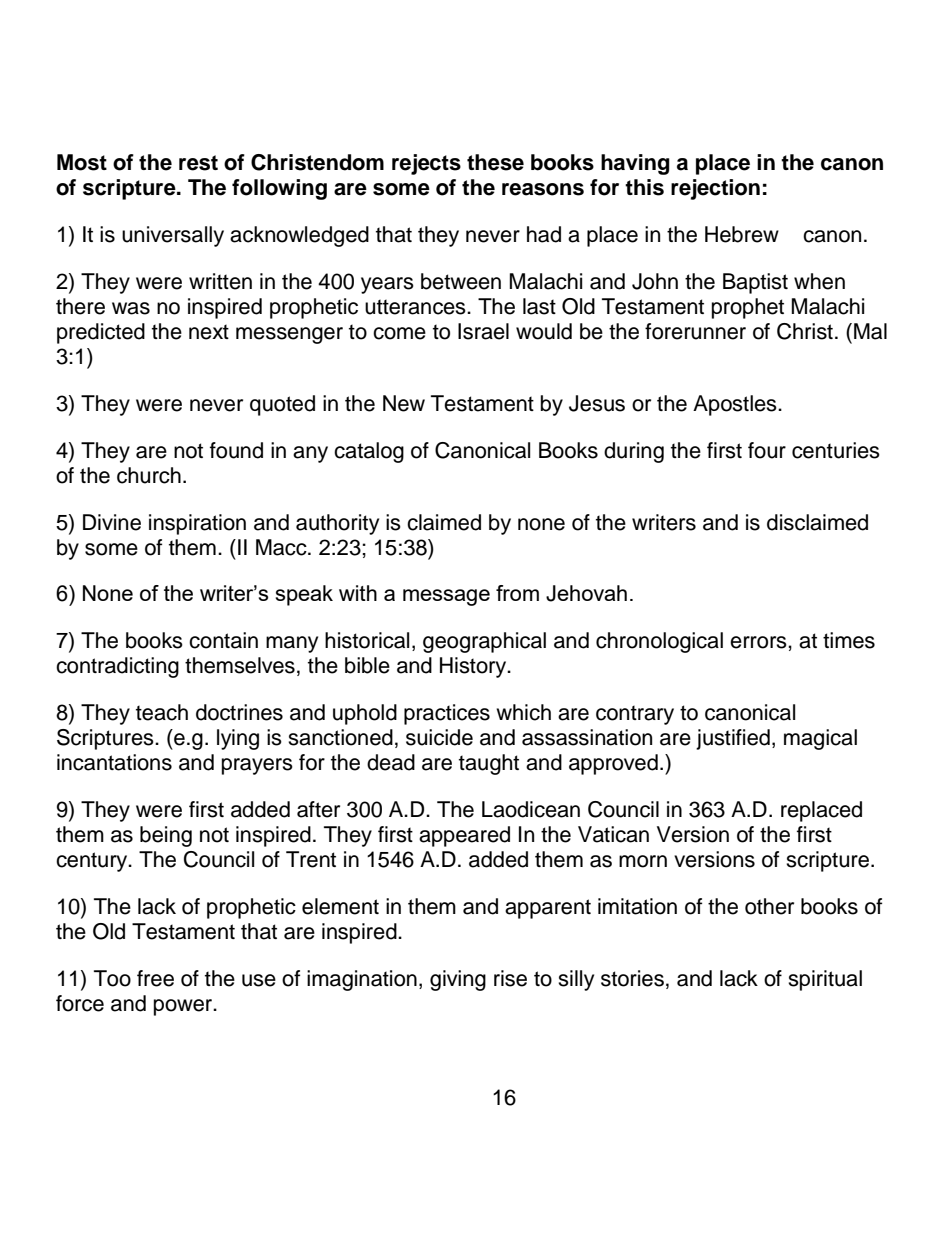  What do you see at coordinates (155, 978) in the screenshot?
I see `free` at bounding box center [155, 978].
